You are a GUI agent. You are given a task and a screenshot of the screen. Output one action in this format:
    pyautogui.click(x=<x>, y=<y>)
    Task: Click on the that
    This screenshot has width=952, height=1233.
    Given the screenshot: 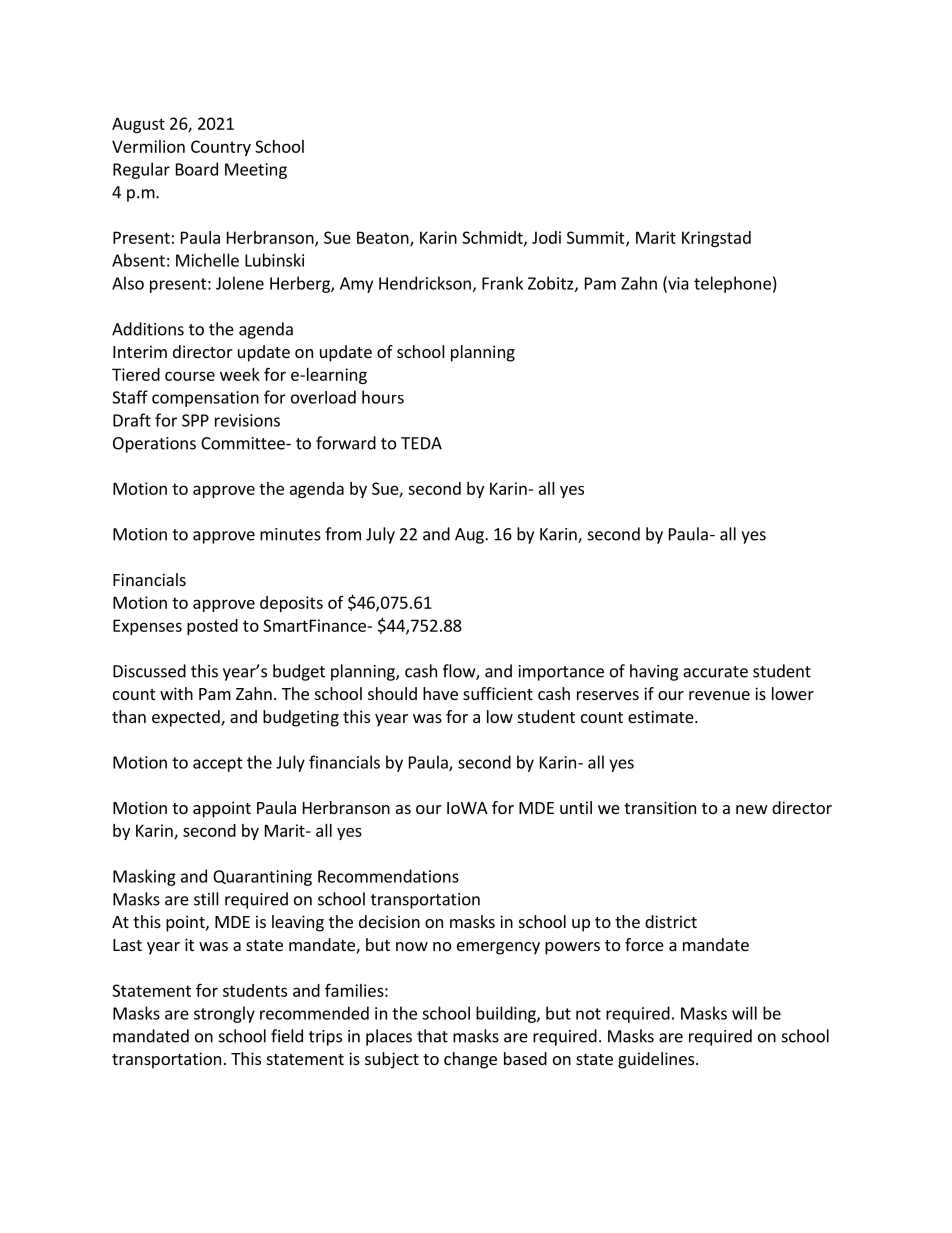 What is the action you would take?
    pyautogui.click(x=432, y=1036)
